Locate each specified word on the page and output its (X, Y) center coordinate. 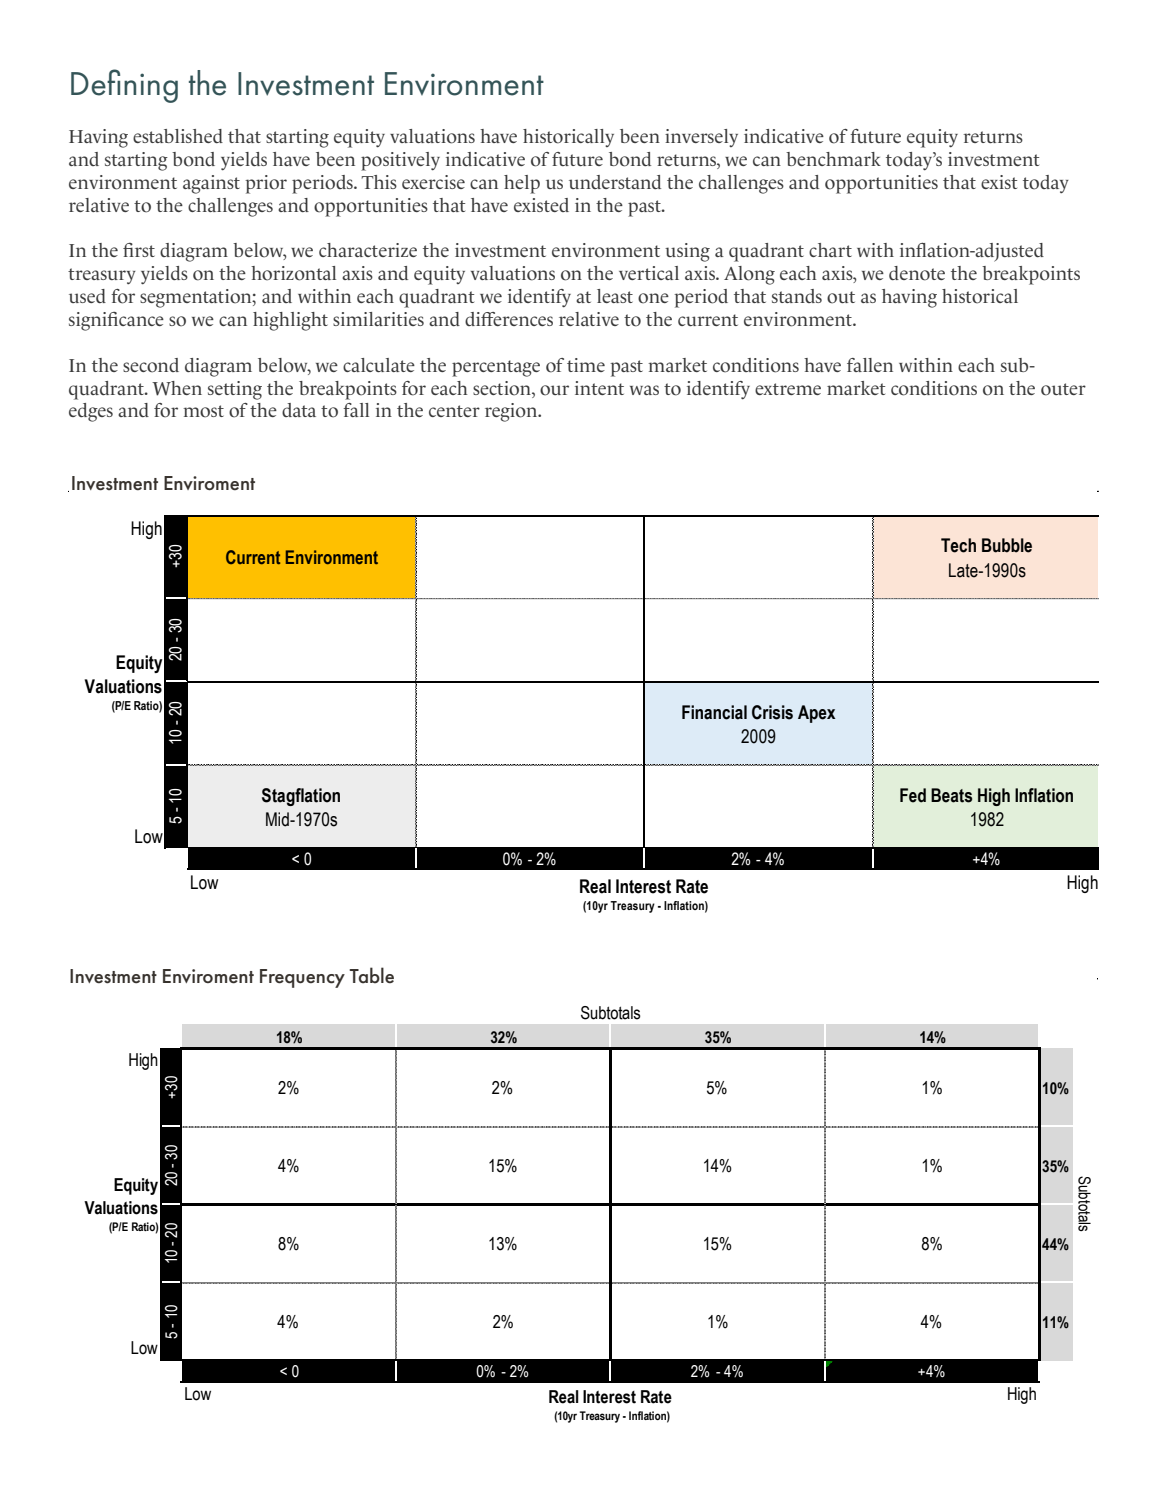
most (203, 411)
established (178, 136)
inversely (701, 138)
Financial (714, 712)
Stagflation (301, 797)
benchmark (833, 159)
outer (1063, 389)
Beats (951, 795)
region (512, 412)
